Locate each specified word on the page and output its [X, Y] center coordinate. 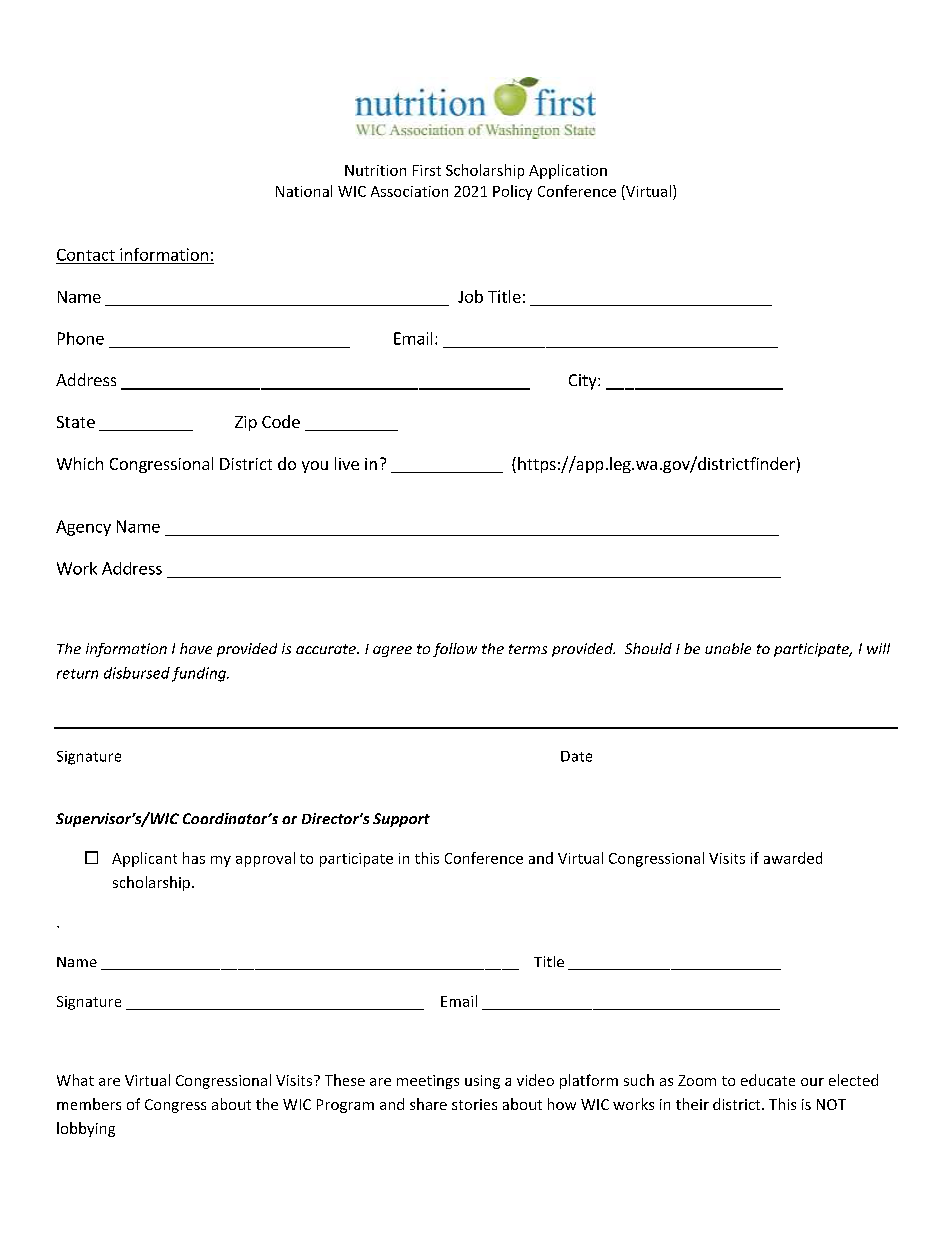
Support [401, 820]
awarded [793, 858]
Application [568, 171]
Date [576, 756]
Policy [512, 192]
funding [200, 674]
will [878, 648]
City [584, 382]
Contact [86, 255]
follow [455, 650]
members [89, 1104]
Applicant [144, 859]
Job [470, 296]
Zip [246, 423]
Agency [83, 528]
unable [728, 648]
